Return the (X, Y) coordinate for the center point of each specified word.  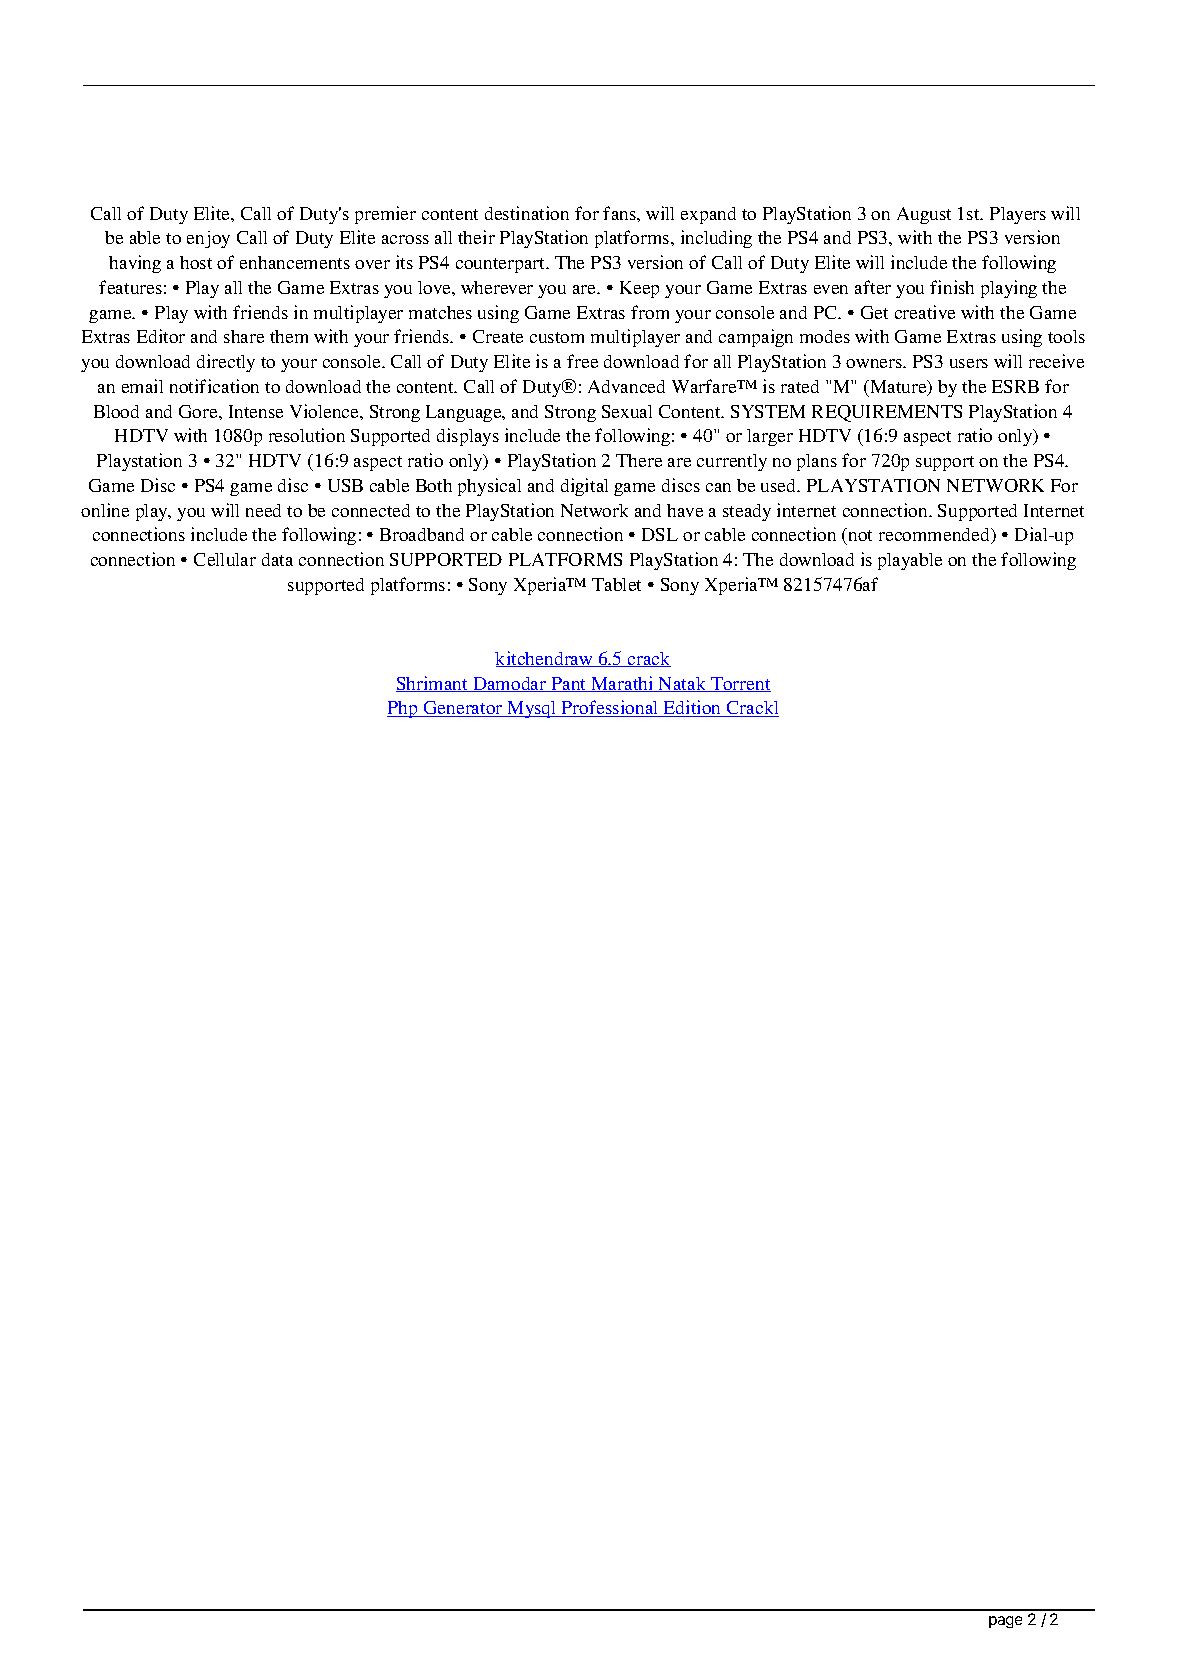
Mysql (532, 709)
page (1005, 1622)
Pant (569, 684)
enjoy (208, 239)
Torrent (740, 684)
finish (952, 287)
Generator (463, 709)
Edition (693, 708)
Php (404, 709)
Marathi (622, 684)
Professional (610, 708)
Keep (639, 289)
